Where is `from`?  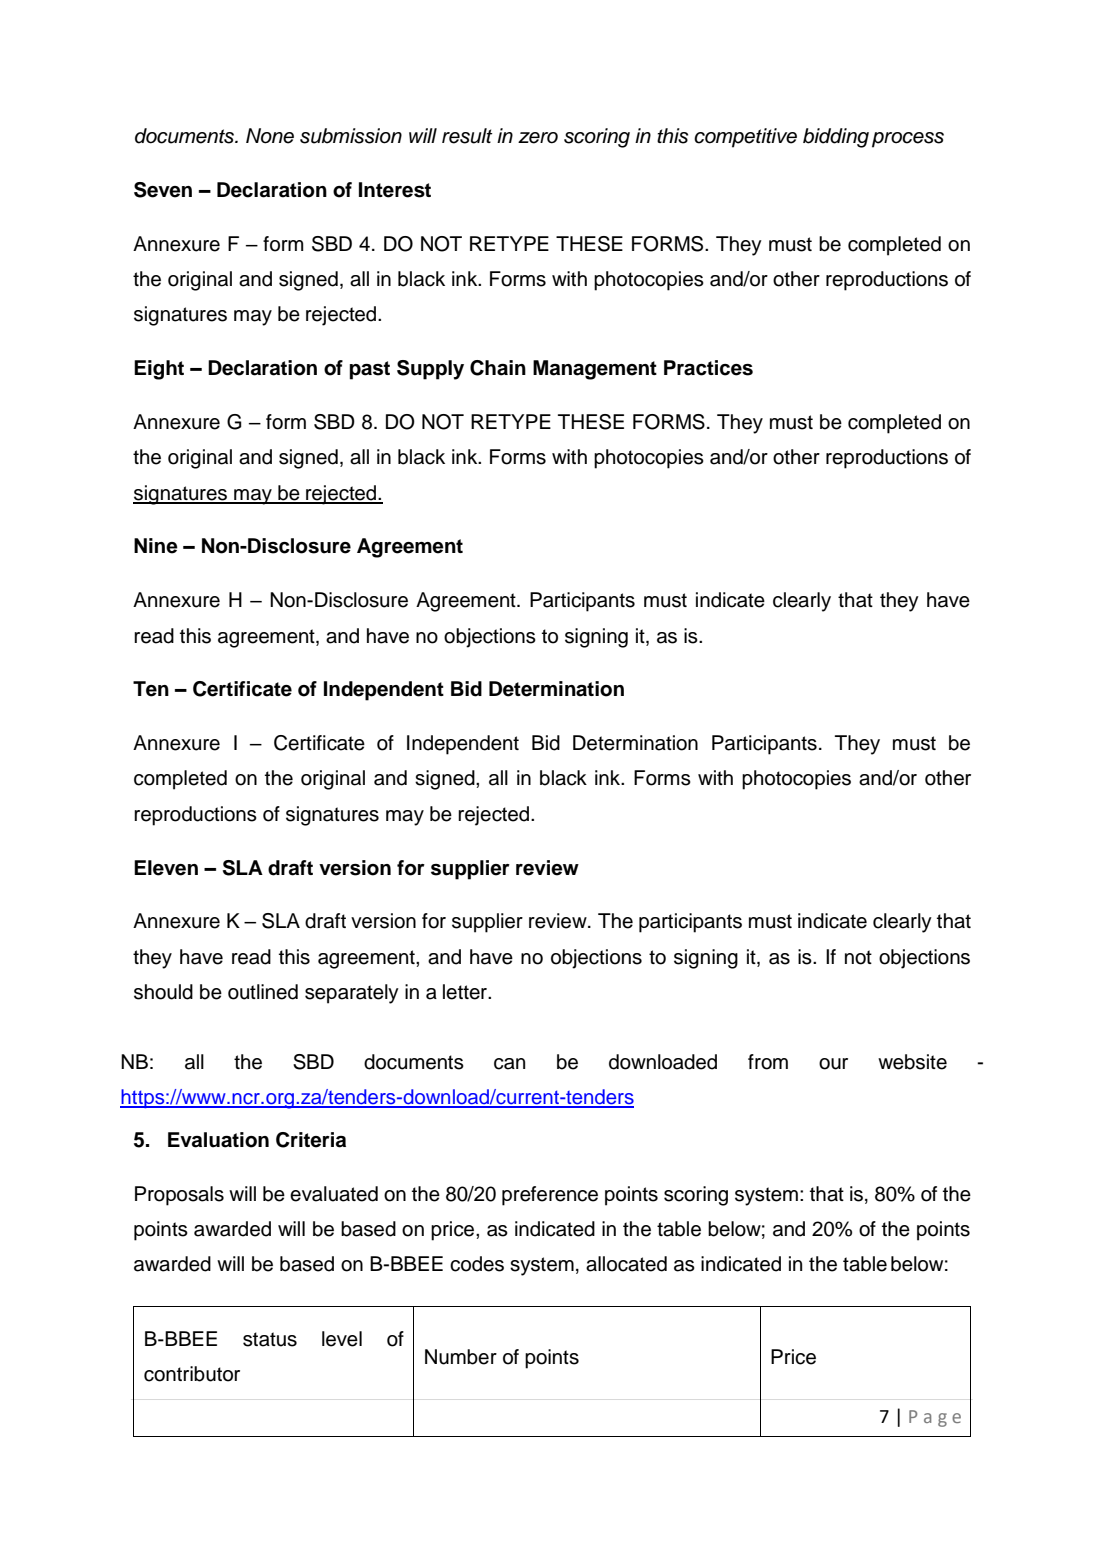 from is located at coordinates (768, 1062).
